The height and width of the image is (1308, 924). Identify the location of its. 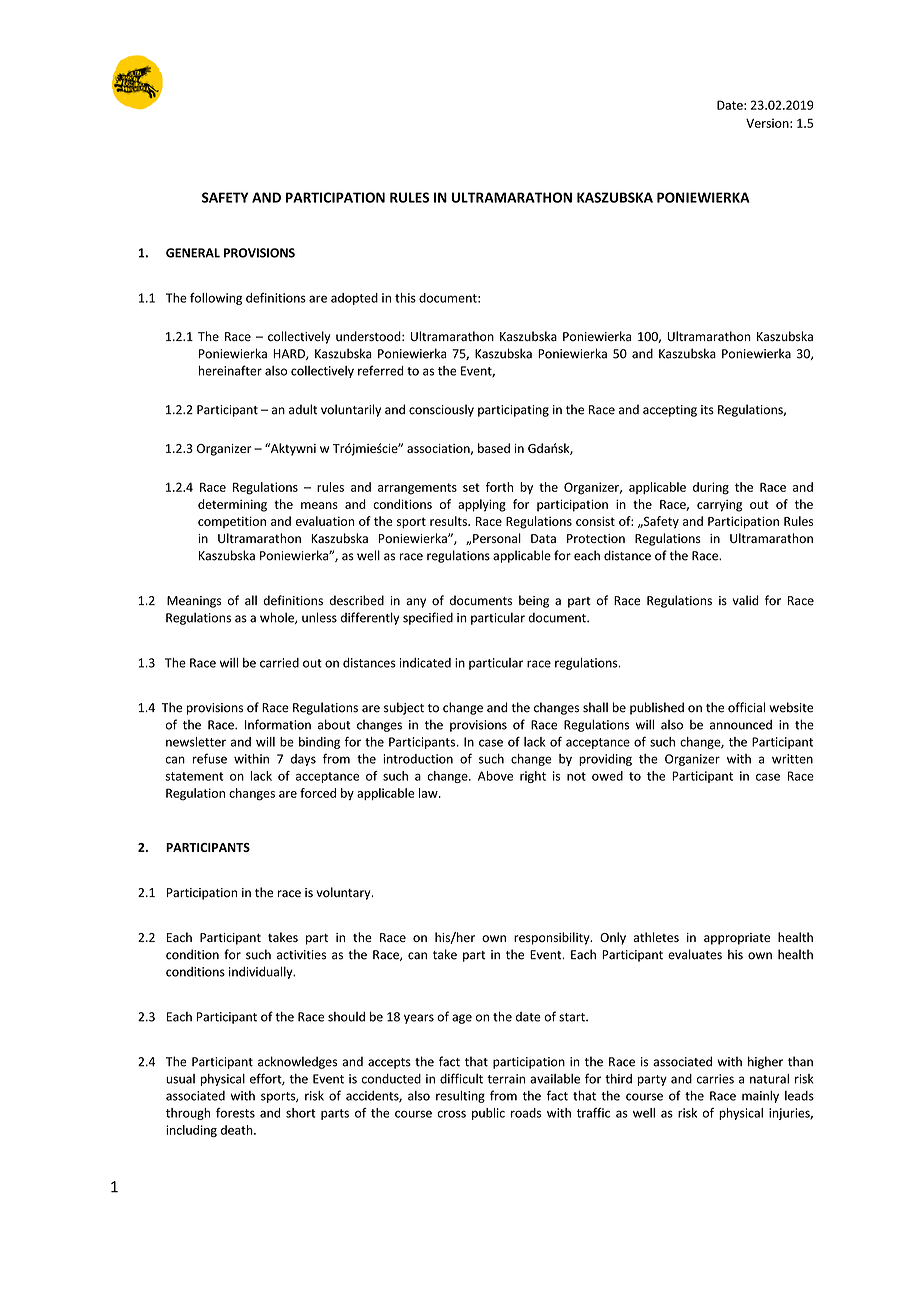
(707, 410).
